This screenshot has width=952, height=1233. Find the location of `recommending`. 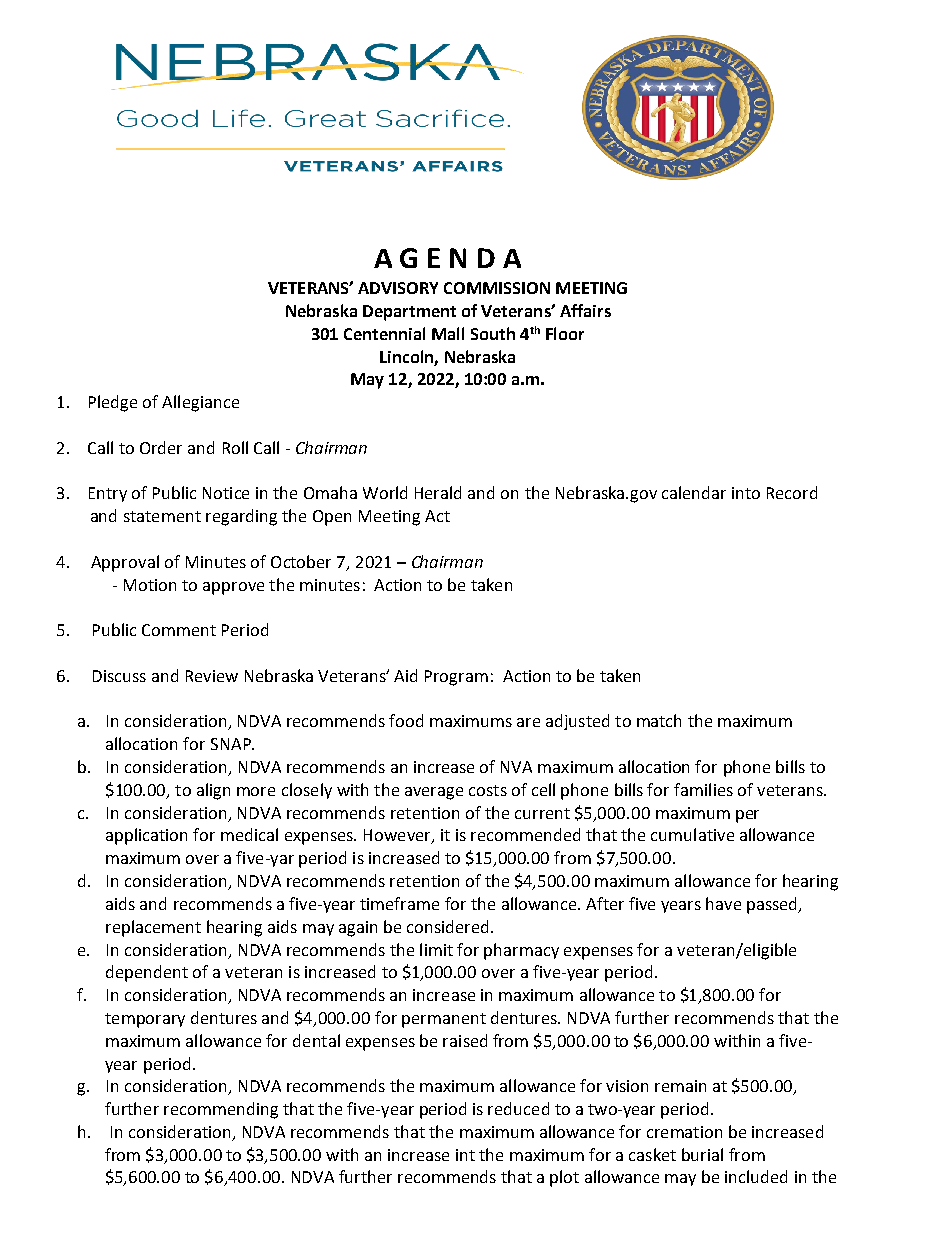

recommending is located at coordinates (221, 1110).
